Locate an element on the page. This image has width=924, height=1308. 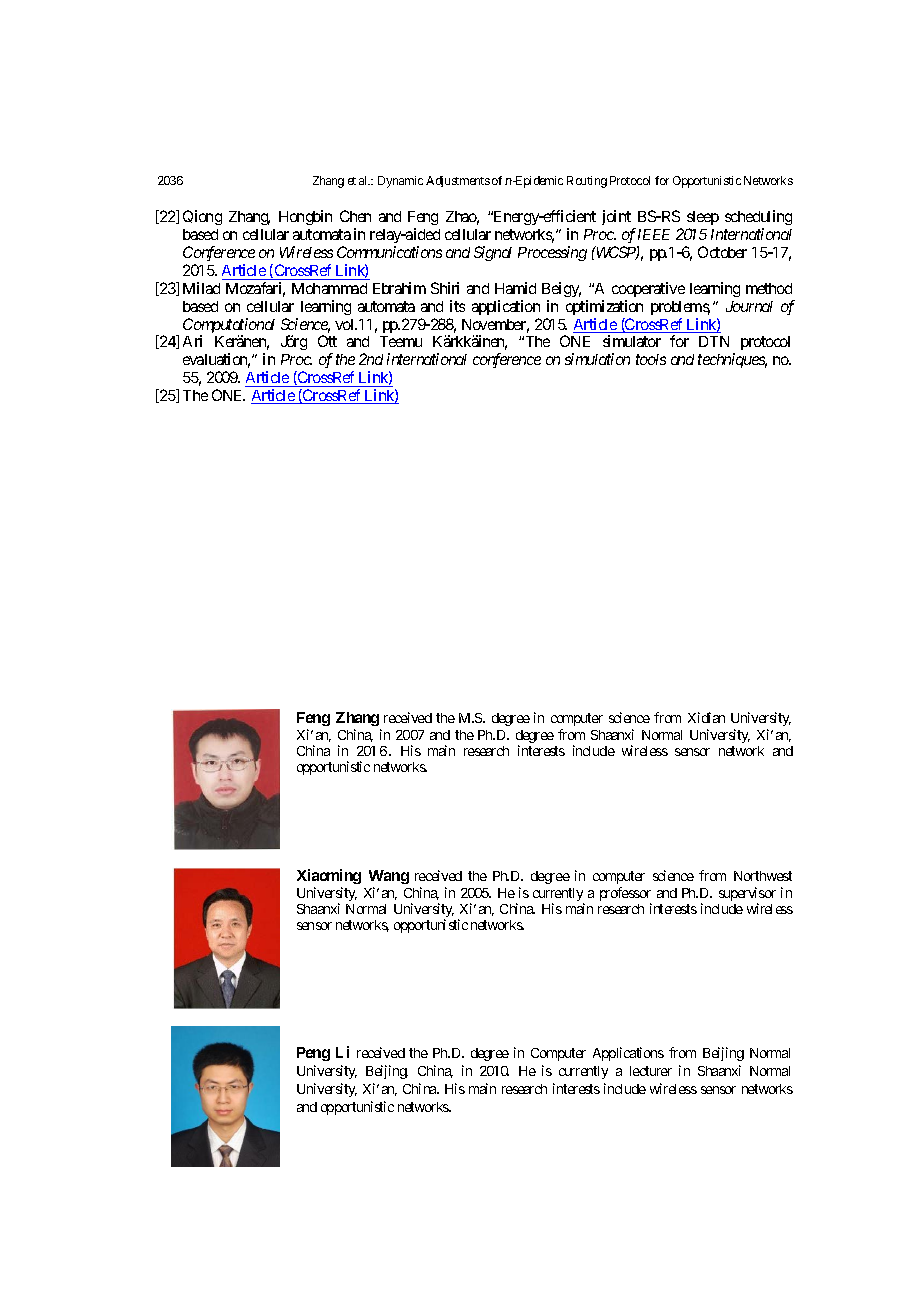
Wang is located at coordinates (389, 877).
